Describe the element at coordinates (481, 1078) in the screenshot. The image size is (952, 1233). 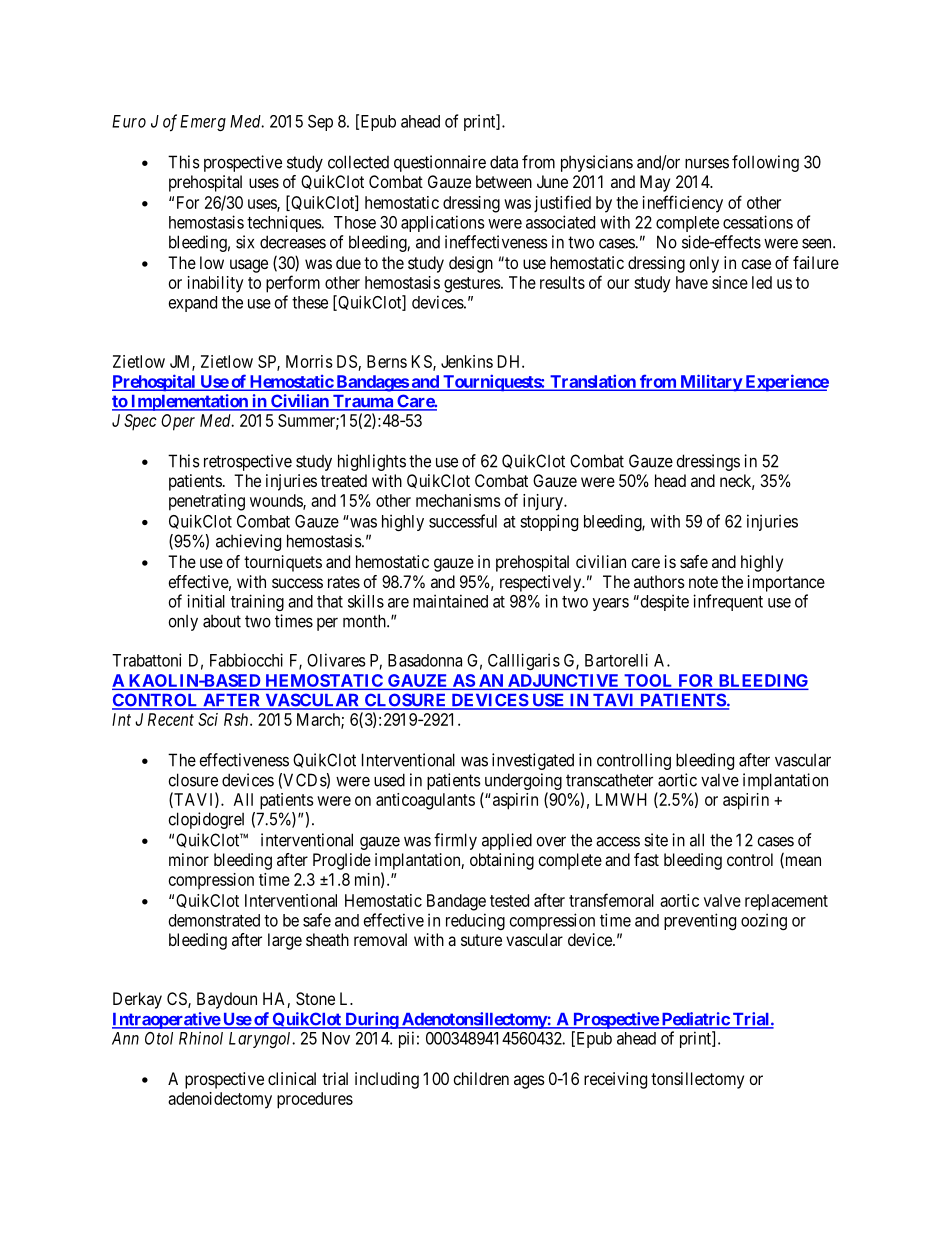
I see `children` at that location.
